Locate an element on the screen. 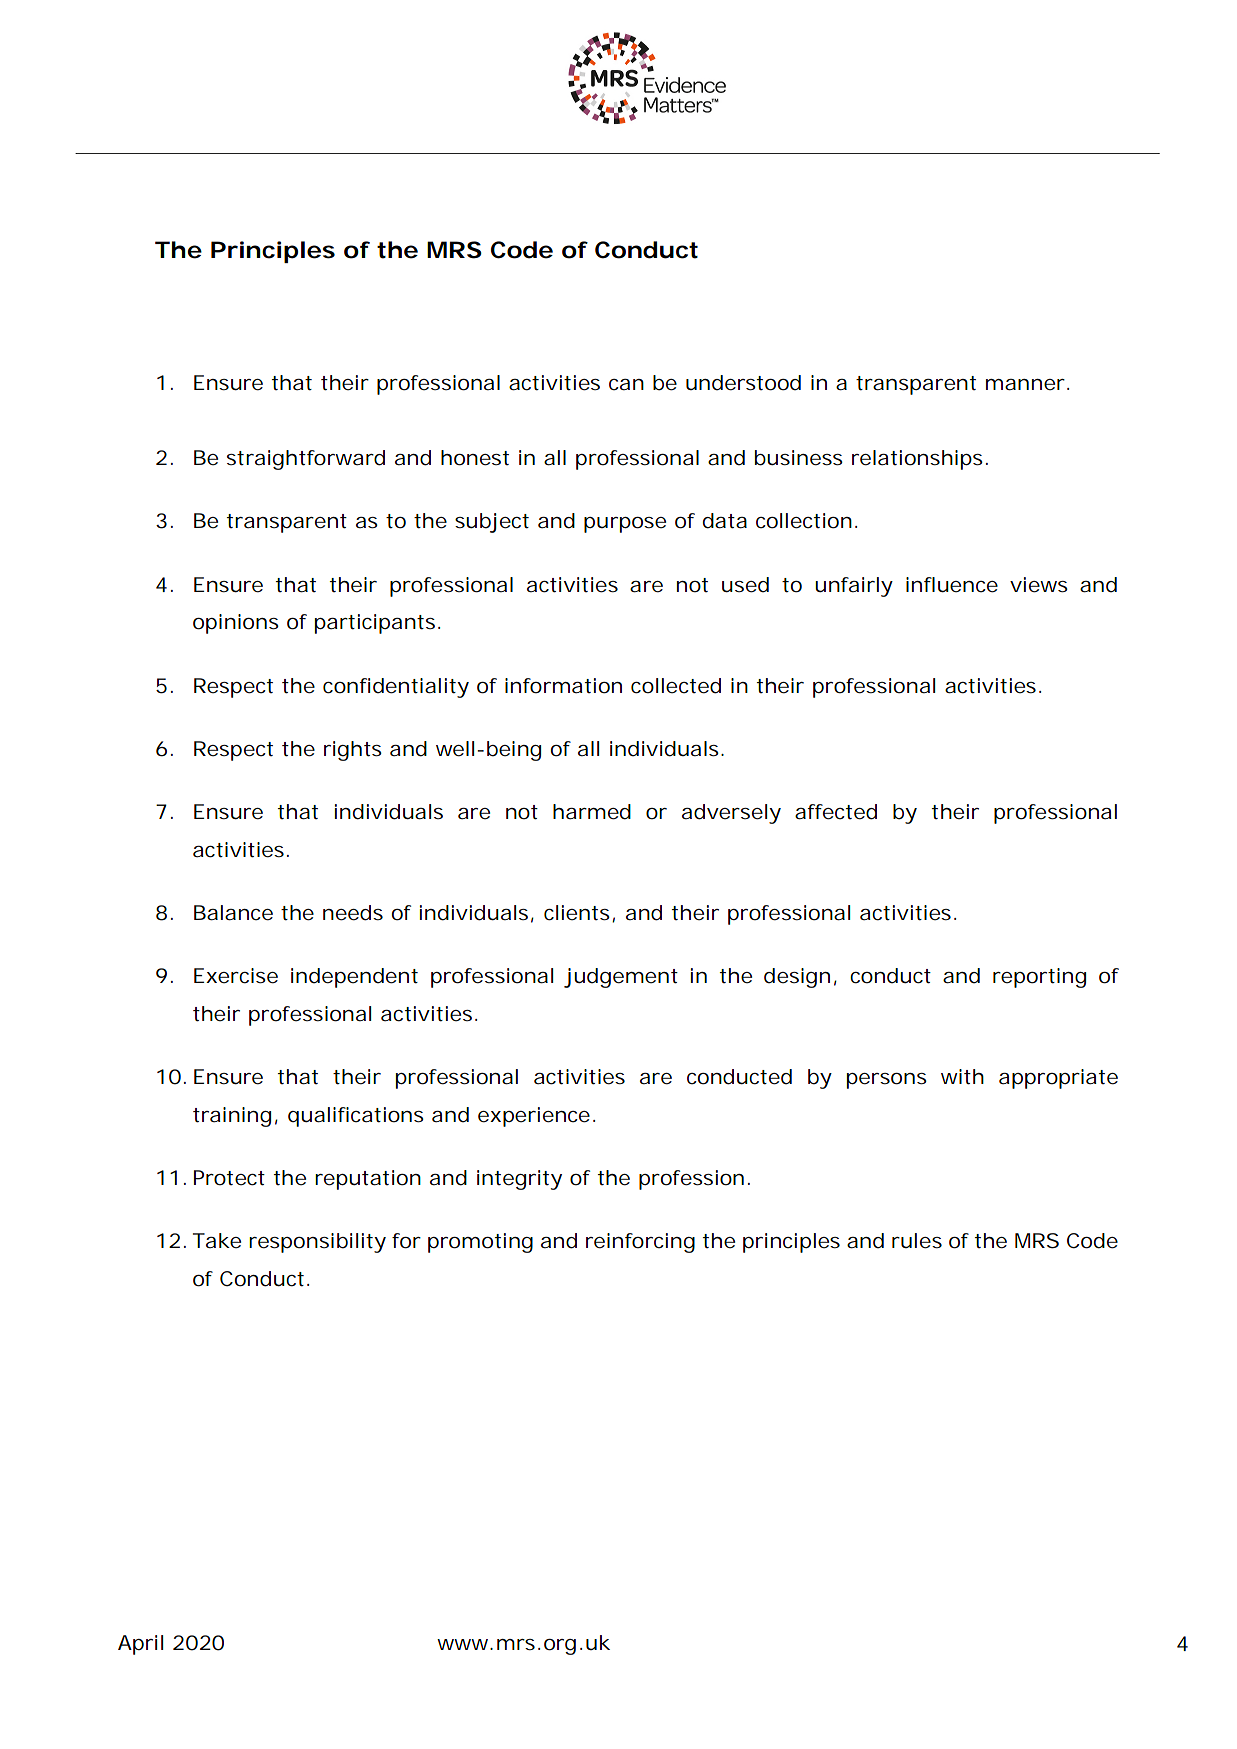 This screenshot has width=1237, height=1749. harmed is located at coordinates (592, 812).
